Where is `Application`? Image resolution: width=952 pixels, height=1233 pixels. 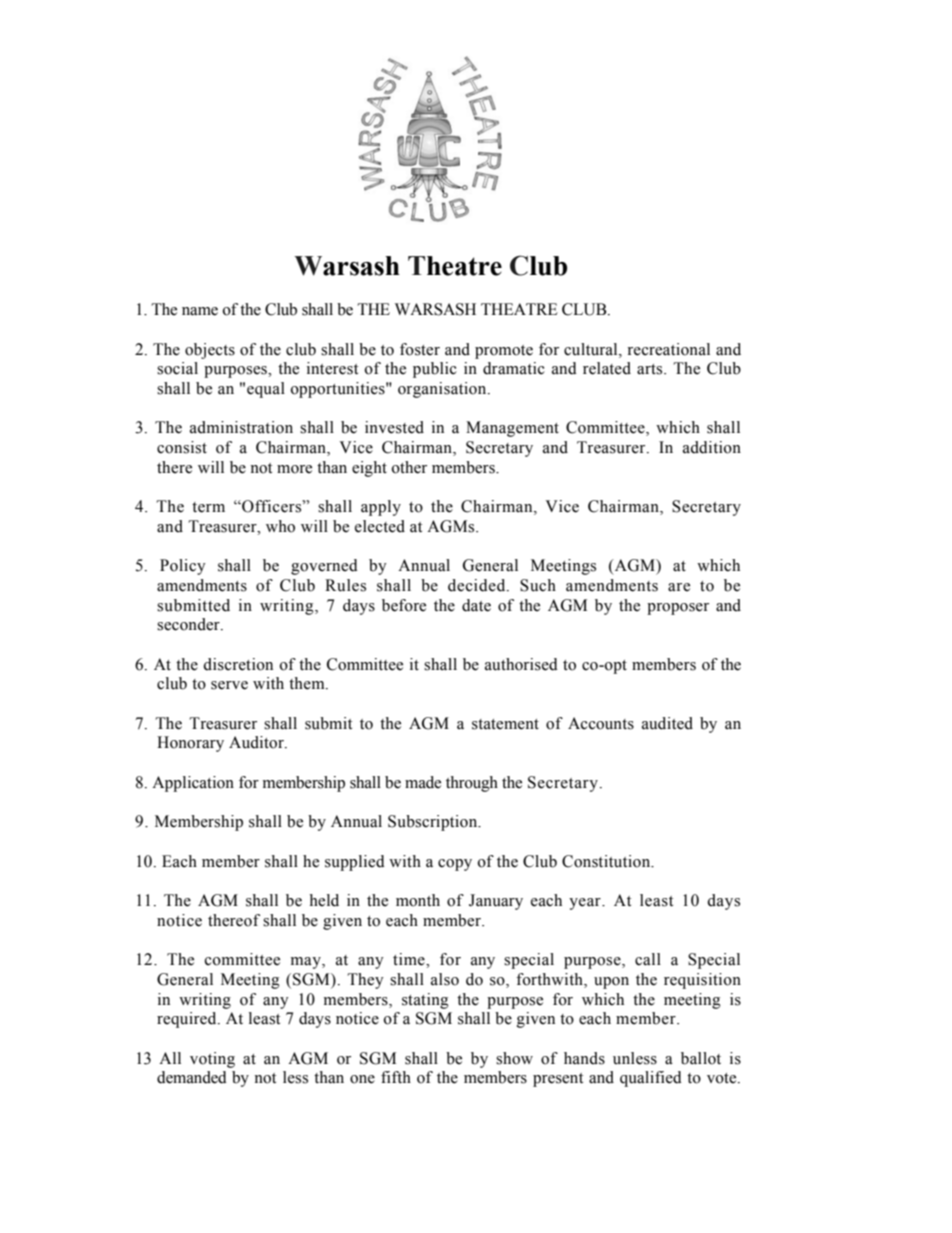 Application is located at coordinates (193, 784).
